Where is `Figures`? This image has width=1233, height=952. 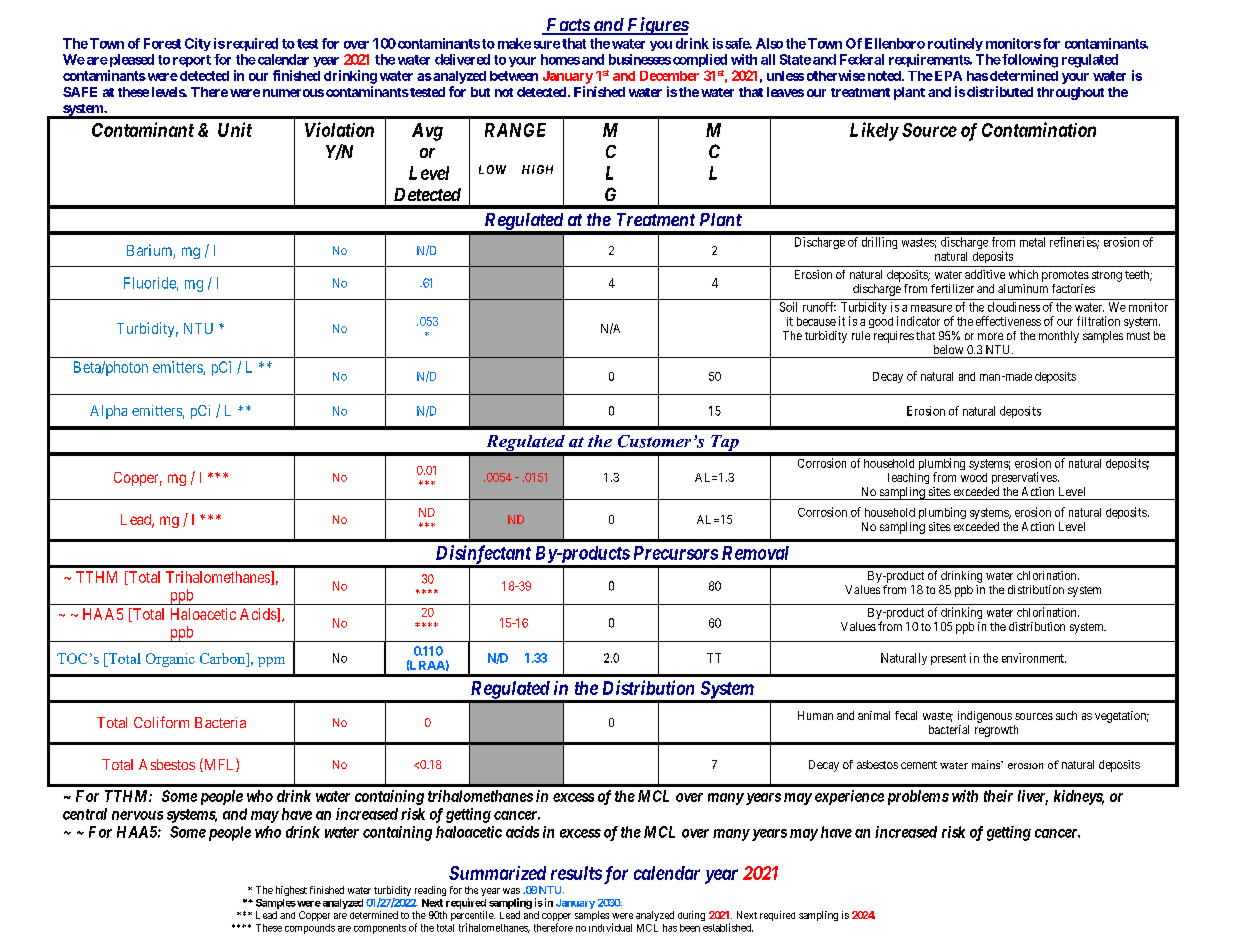
Figures is located at coordinates (657, 26).
